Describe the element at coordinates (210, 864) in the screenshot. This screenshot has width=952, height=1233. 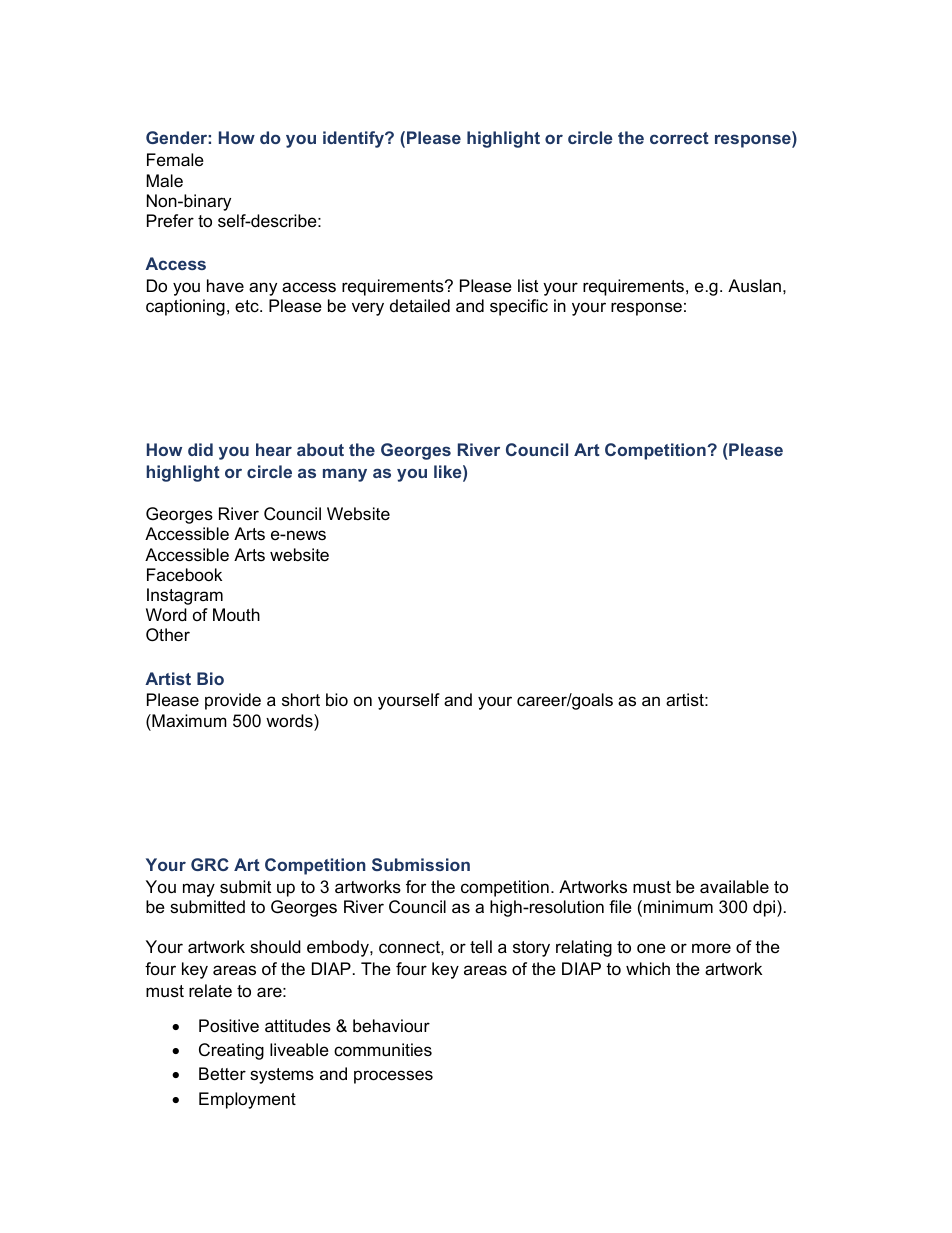
I see `GRC` at that location.
